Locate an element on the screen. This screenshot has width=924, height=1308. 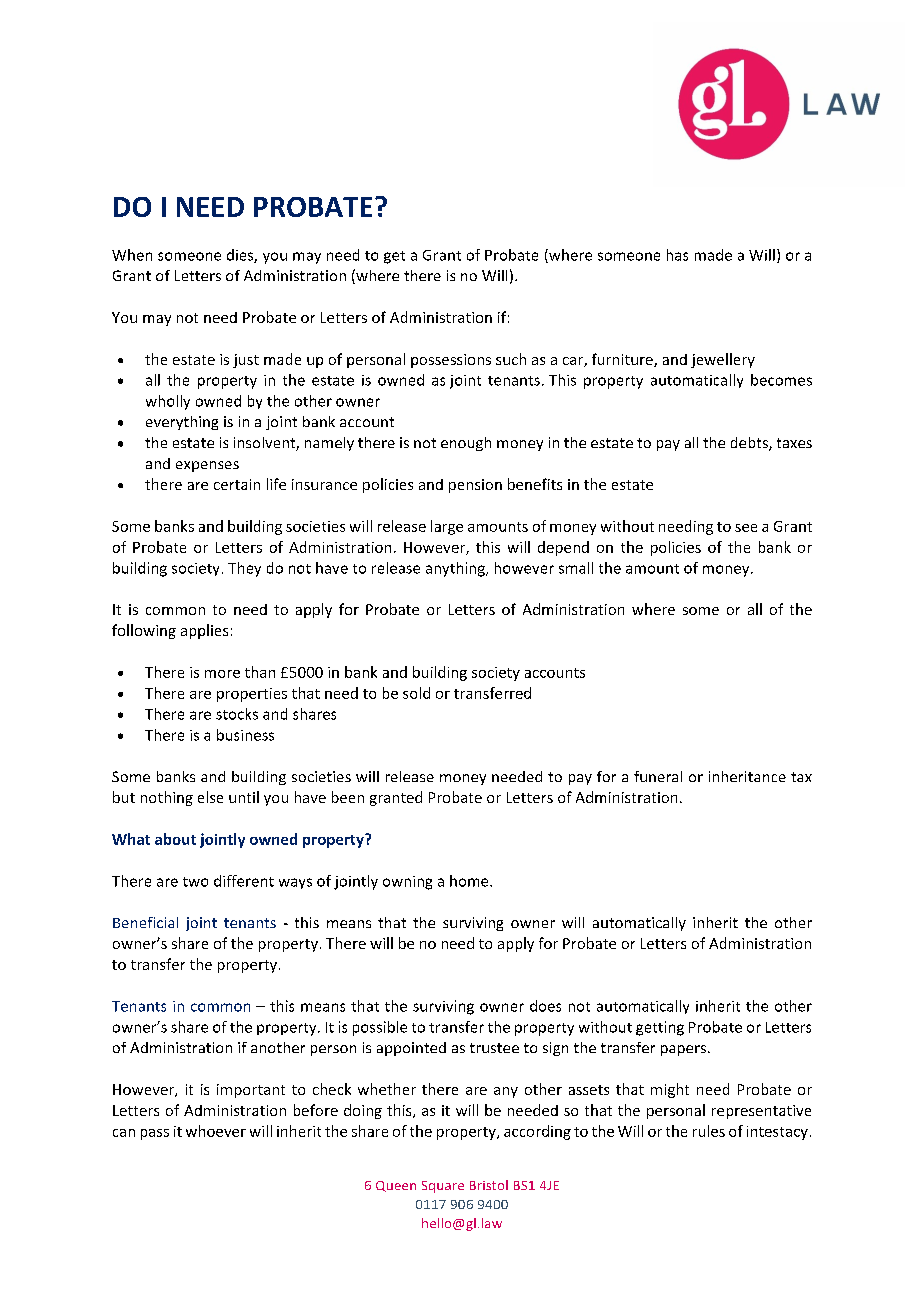
sold is located at coordinates (416, 693).
